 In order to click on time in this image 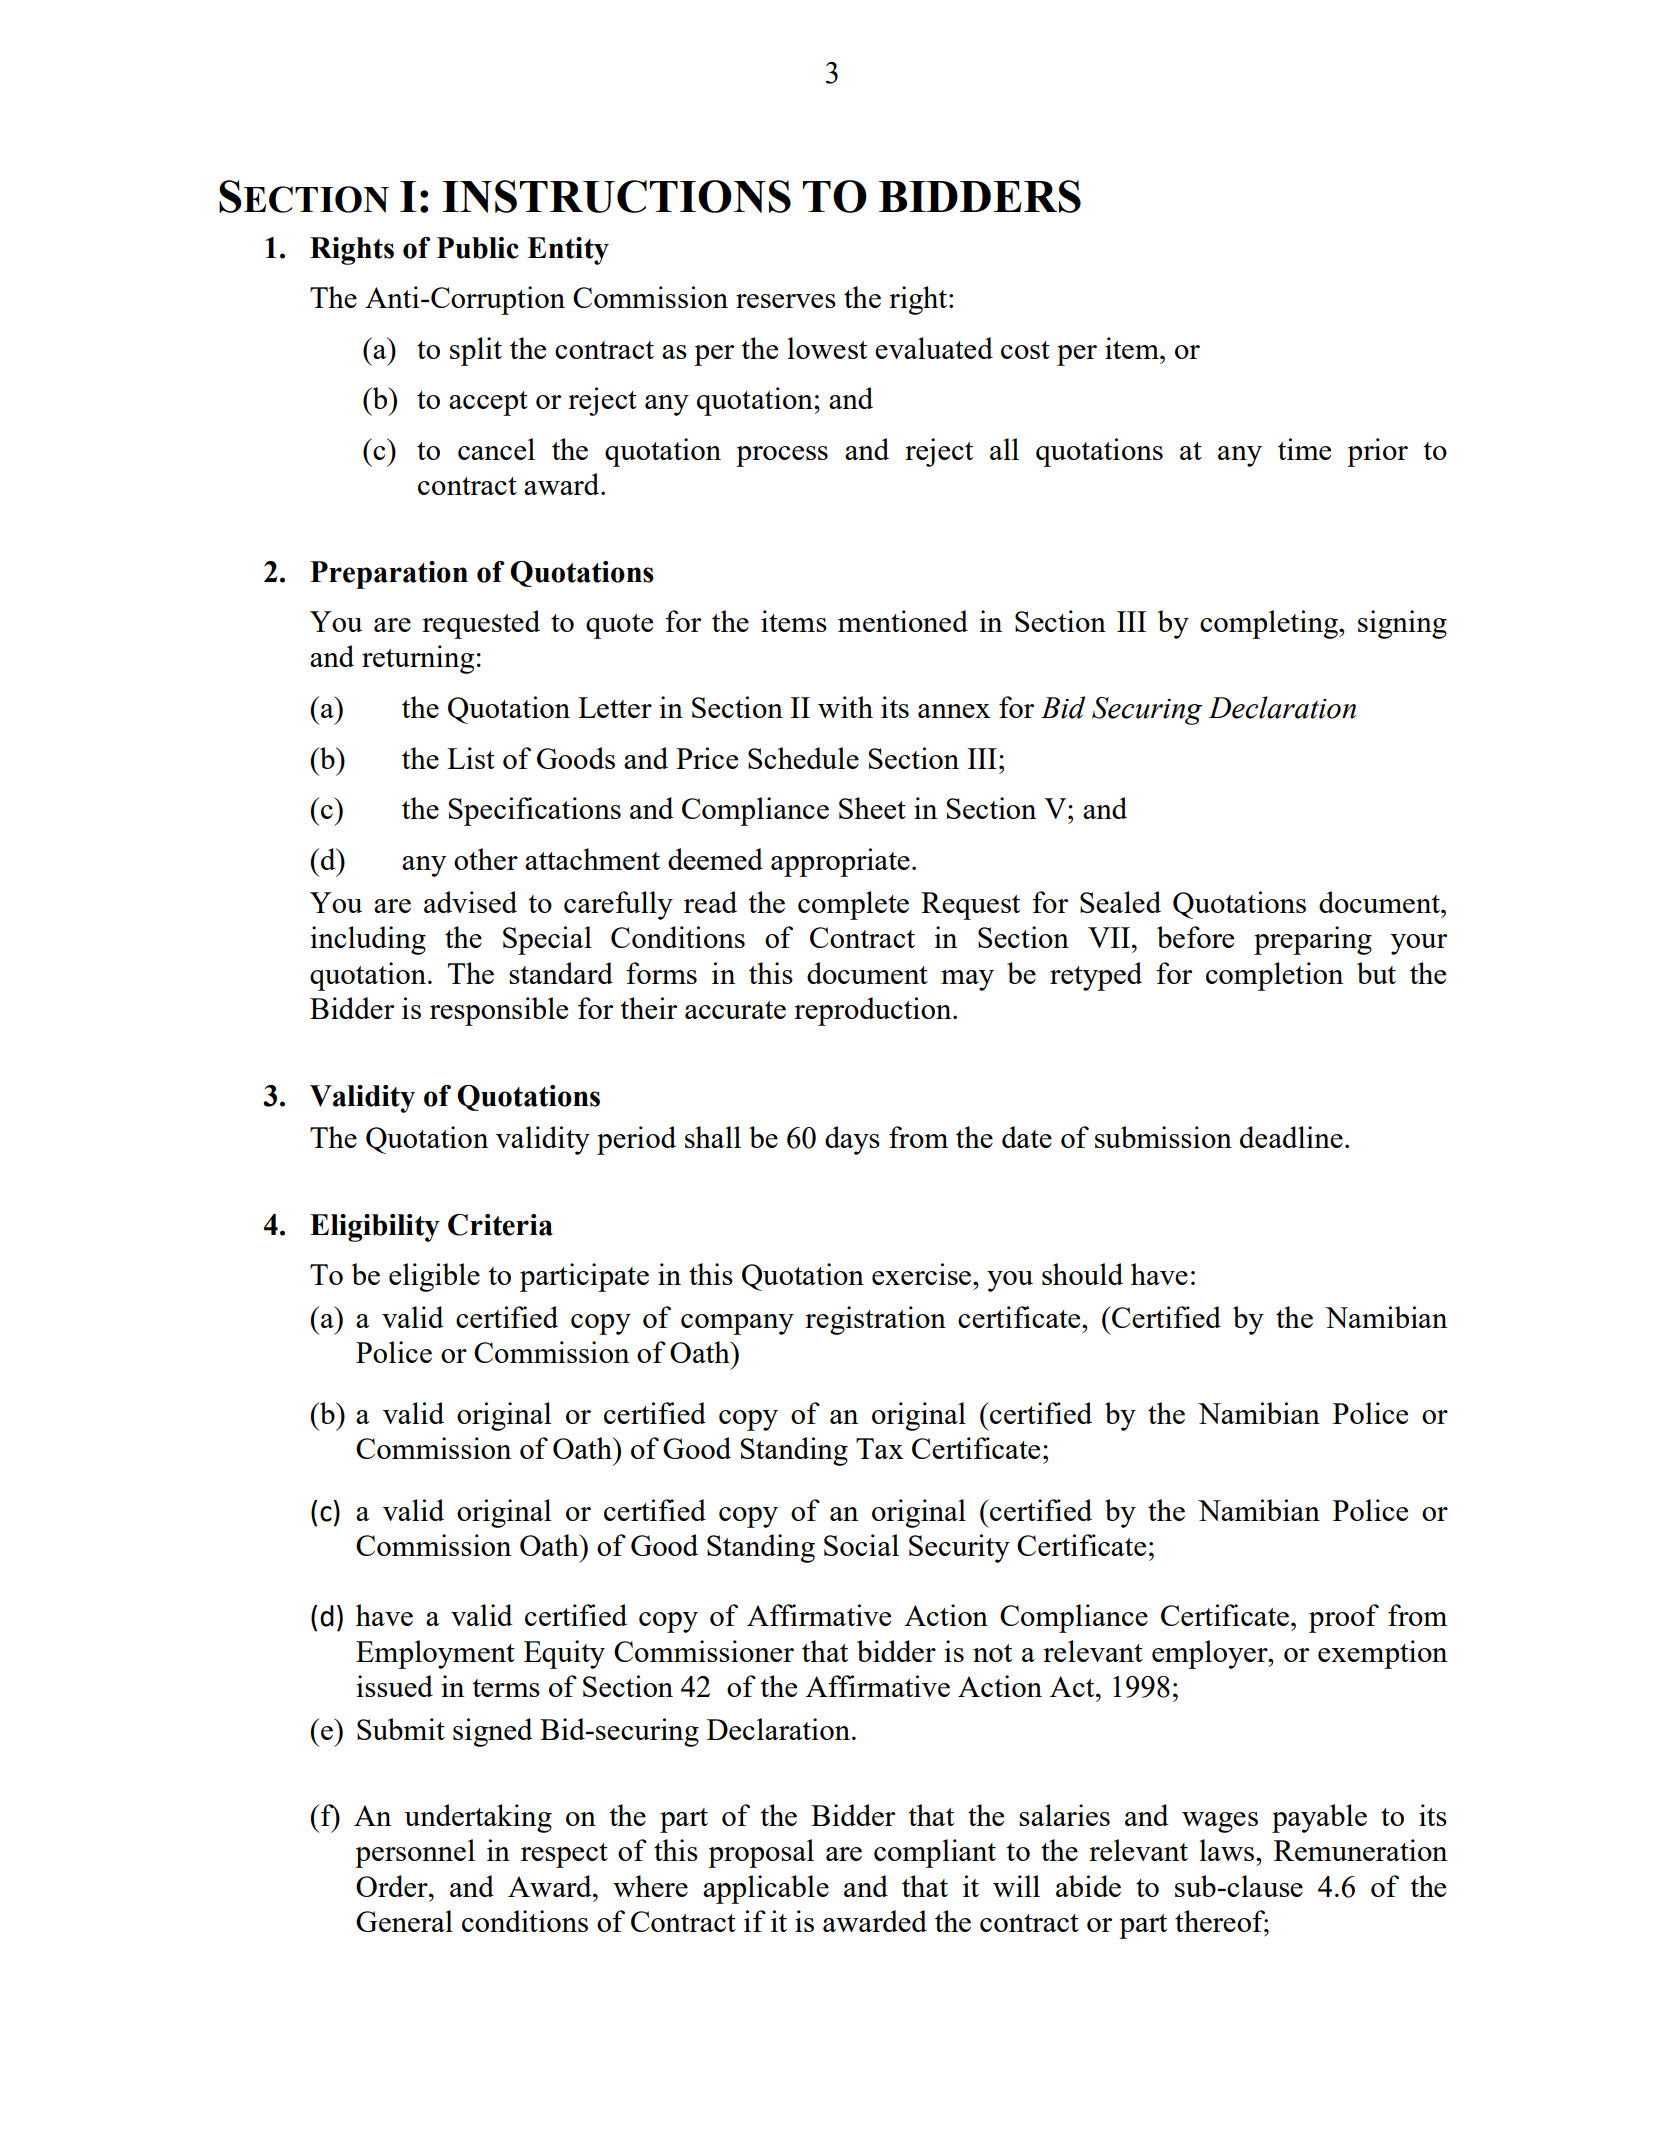, I will do `click(1304, 449)`.
